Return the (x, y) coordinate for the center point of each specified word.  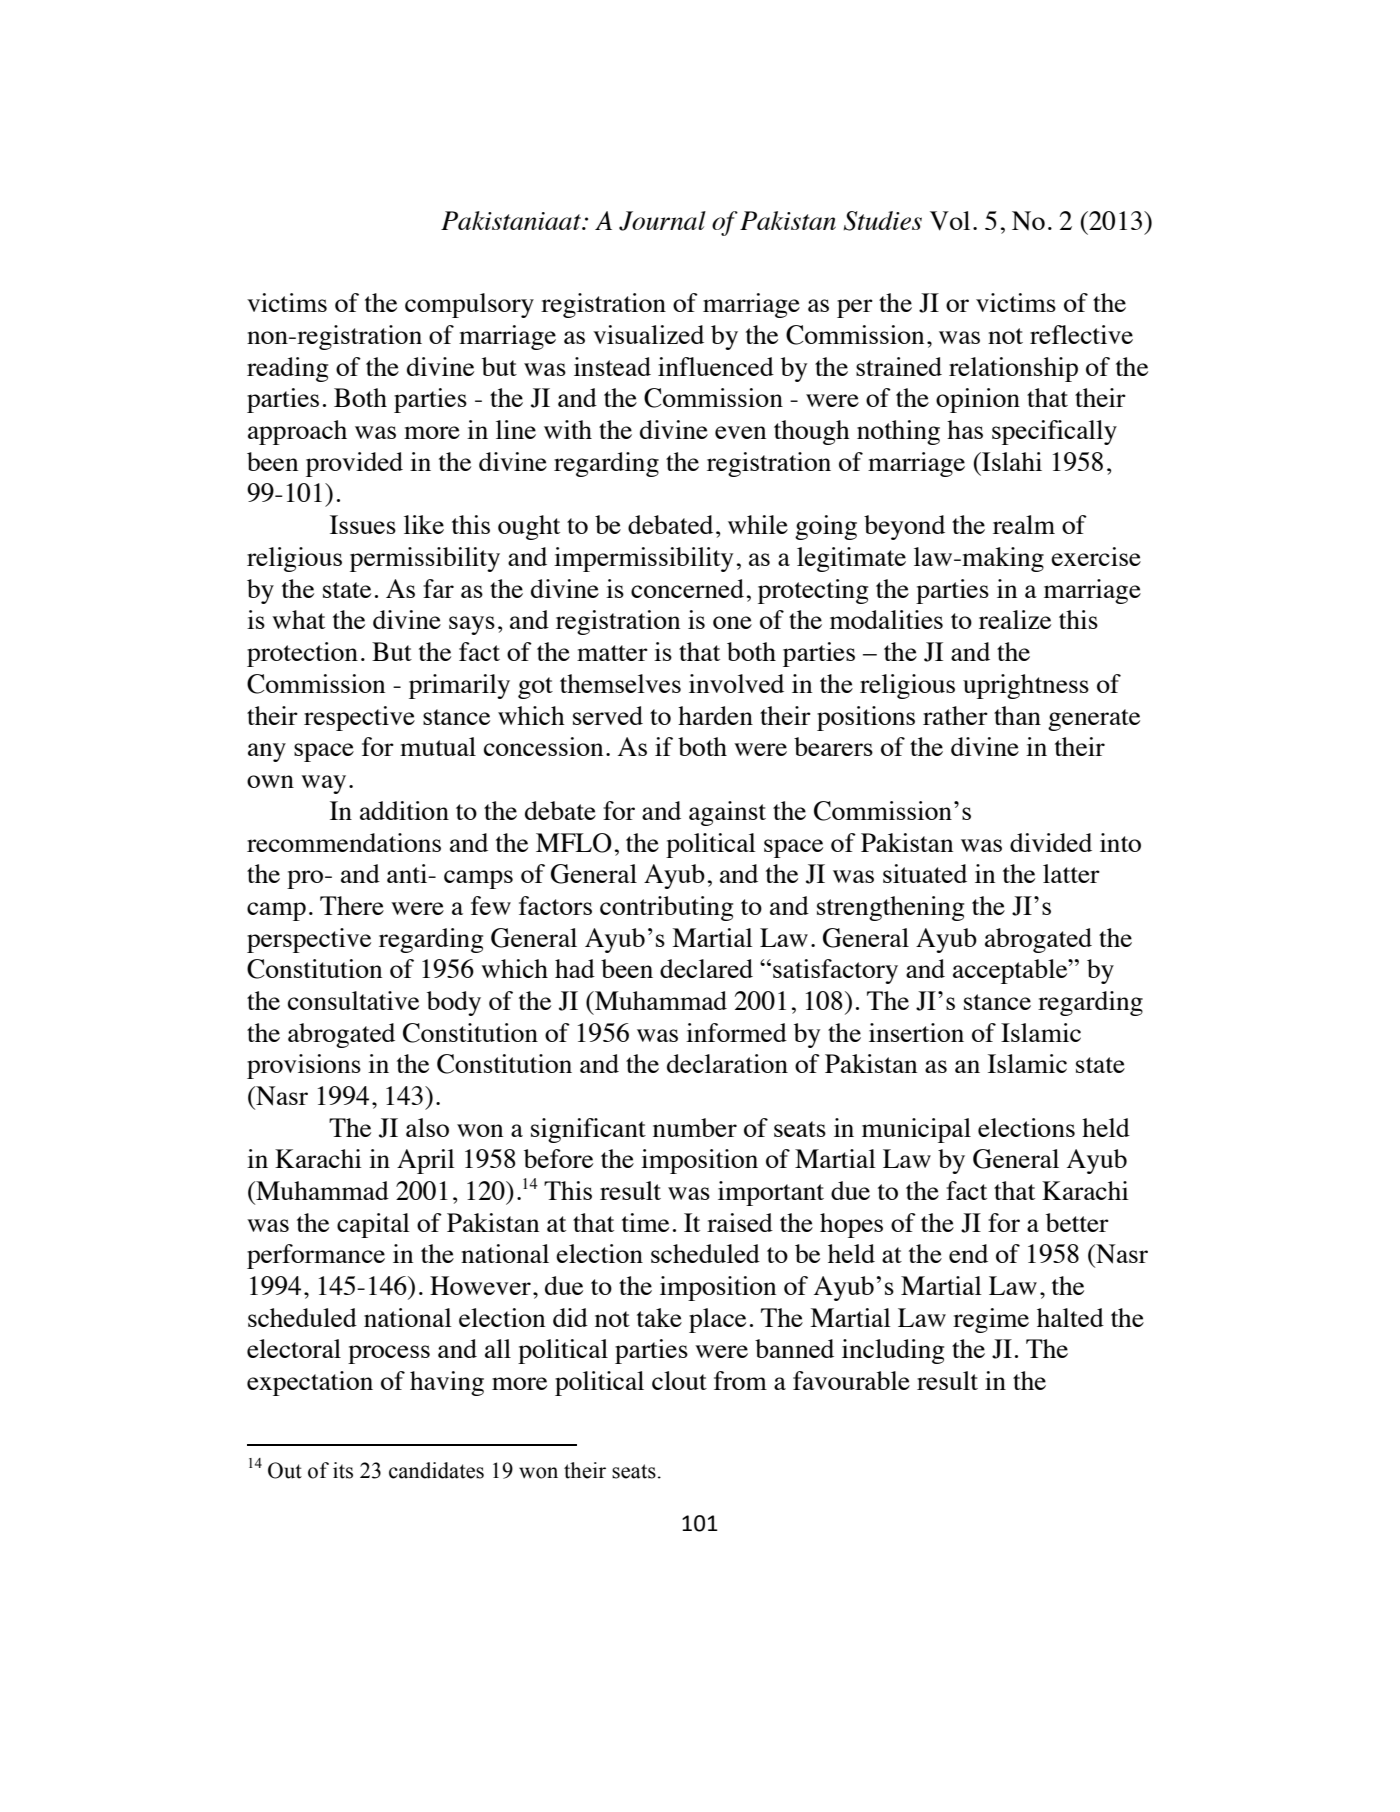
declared (706, 968)
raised (740, 1222)
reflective (1081, 334)
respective (359, 718)
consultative (353, 1000)
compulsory (469, 305)
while (758, 524)
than (1017, 715)
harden (715, 715)
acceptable (1011, 971)
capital (373, 1225)
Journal (662, 221)
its (343, 1470)
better (1077, 1222)
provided (354, 464)
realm (1024, 524)
